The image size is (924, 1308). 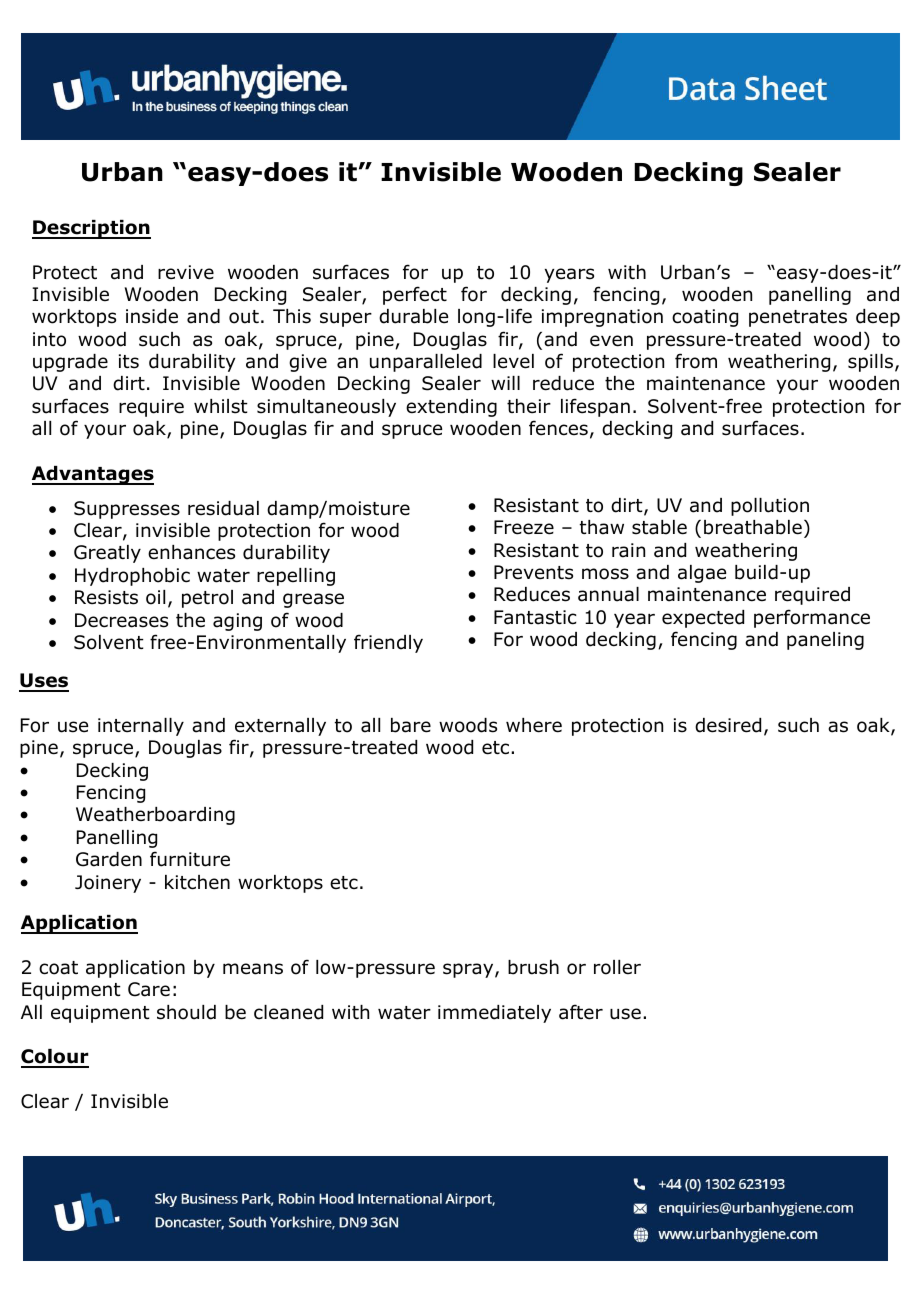 I want to click on friendly, so click(x=388, y=643).
